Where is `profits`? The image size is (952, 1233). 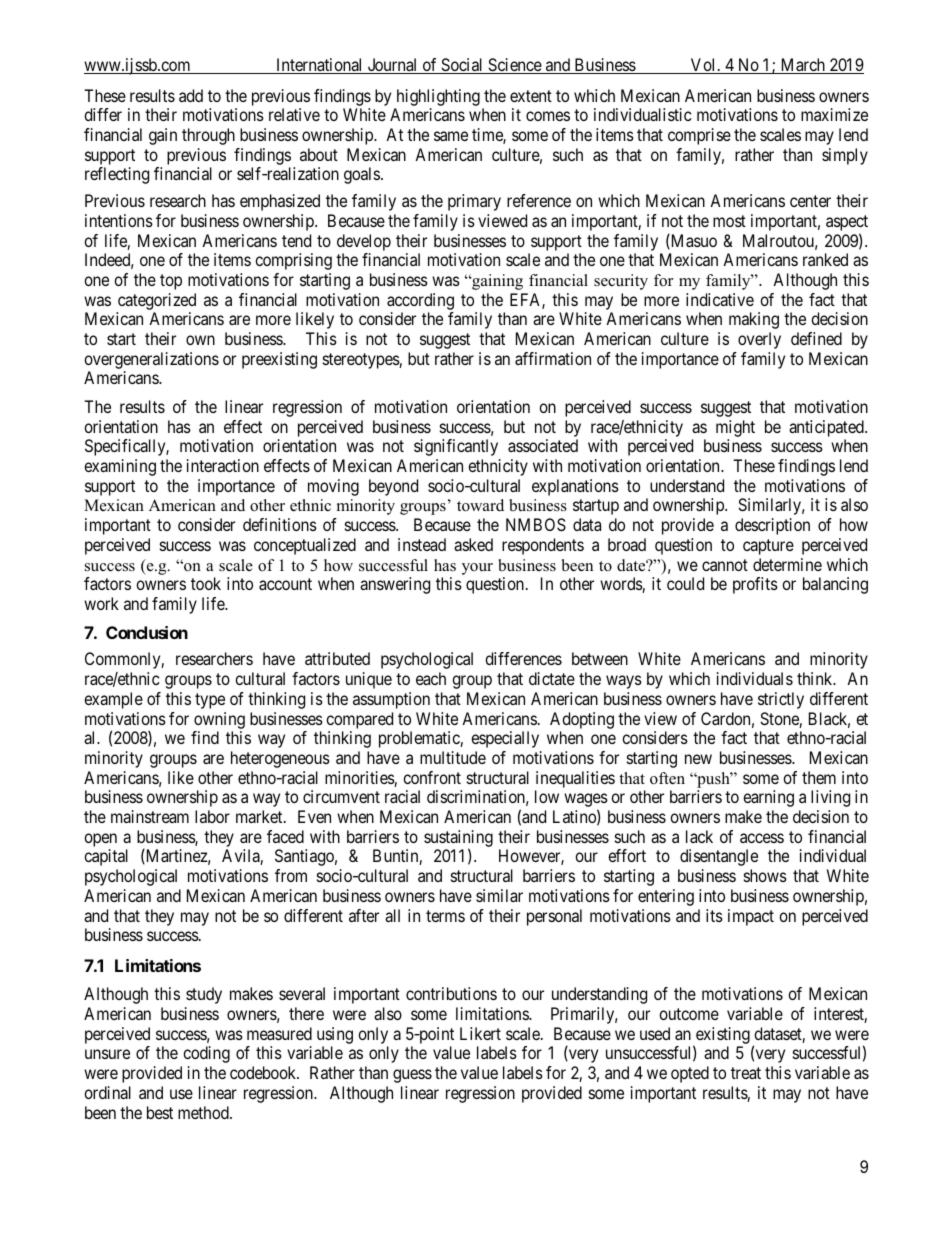
profits is located at coordinates (755, 585).
